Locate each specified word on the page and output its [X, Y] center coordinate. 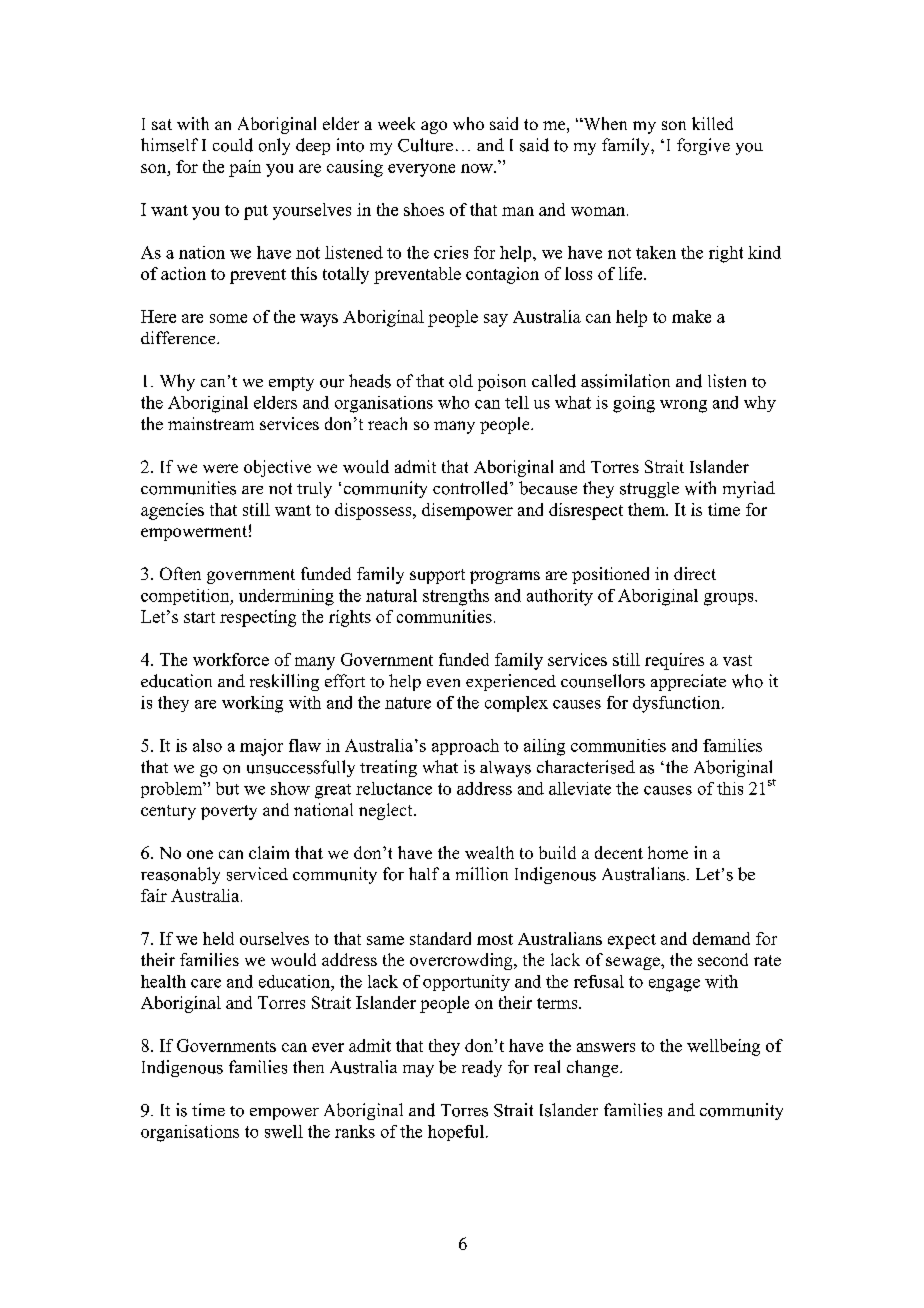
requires [674, 661]
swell [284, 1131]
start [199, 617]
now [478, 168]
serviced [257, 874]
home [668, 852]
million [482, 874]
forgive [703, 146]
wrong [683, 406]
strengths [456, 597]
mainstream [211, 423]
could [233, 145]
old [461, 381]
